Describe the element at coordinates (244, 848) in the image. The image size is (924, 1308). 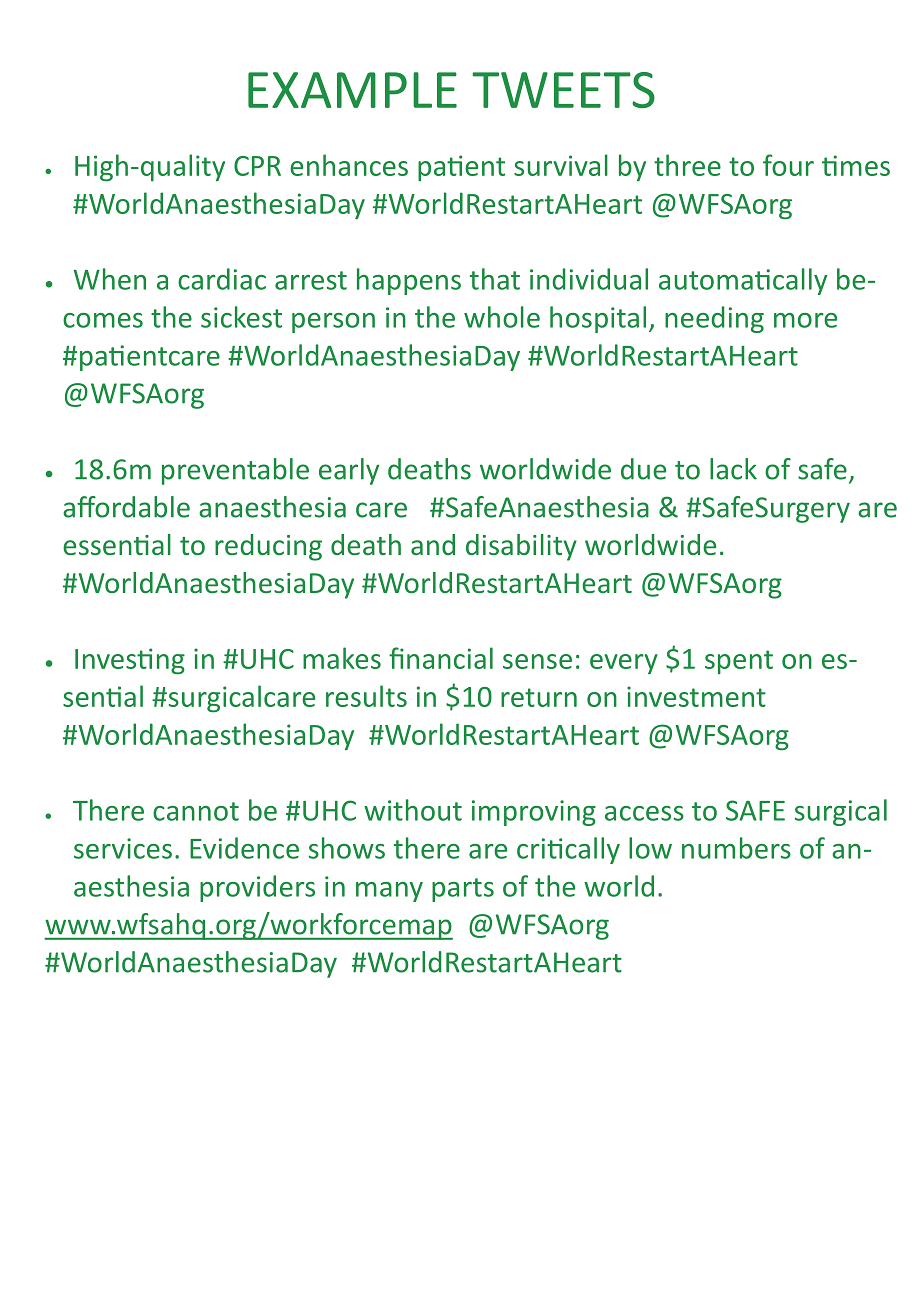
I see `Evidence` at that location.
